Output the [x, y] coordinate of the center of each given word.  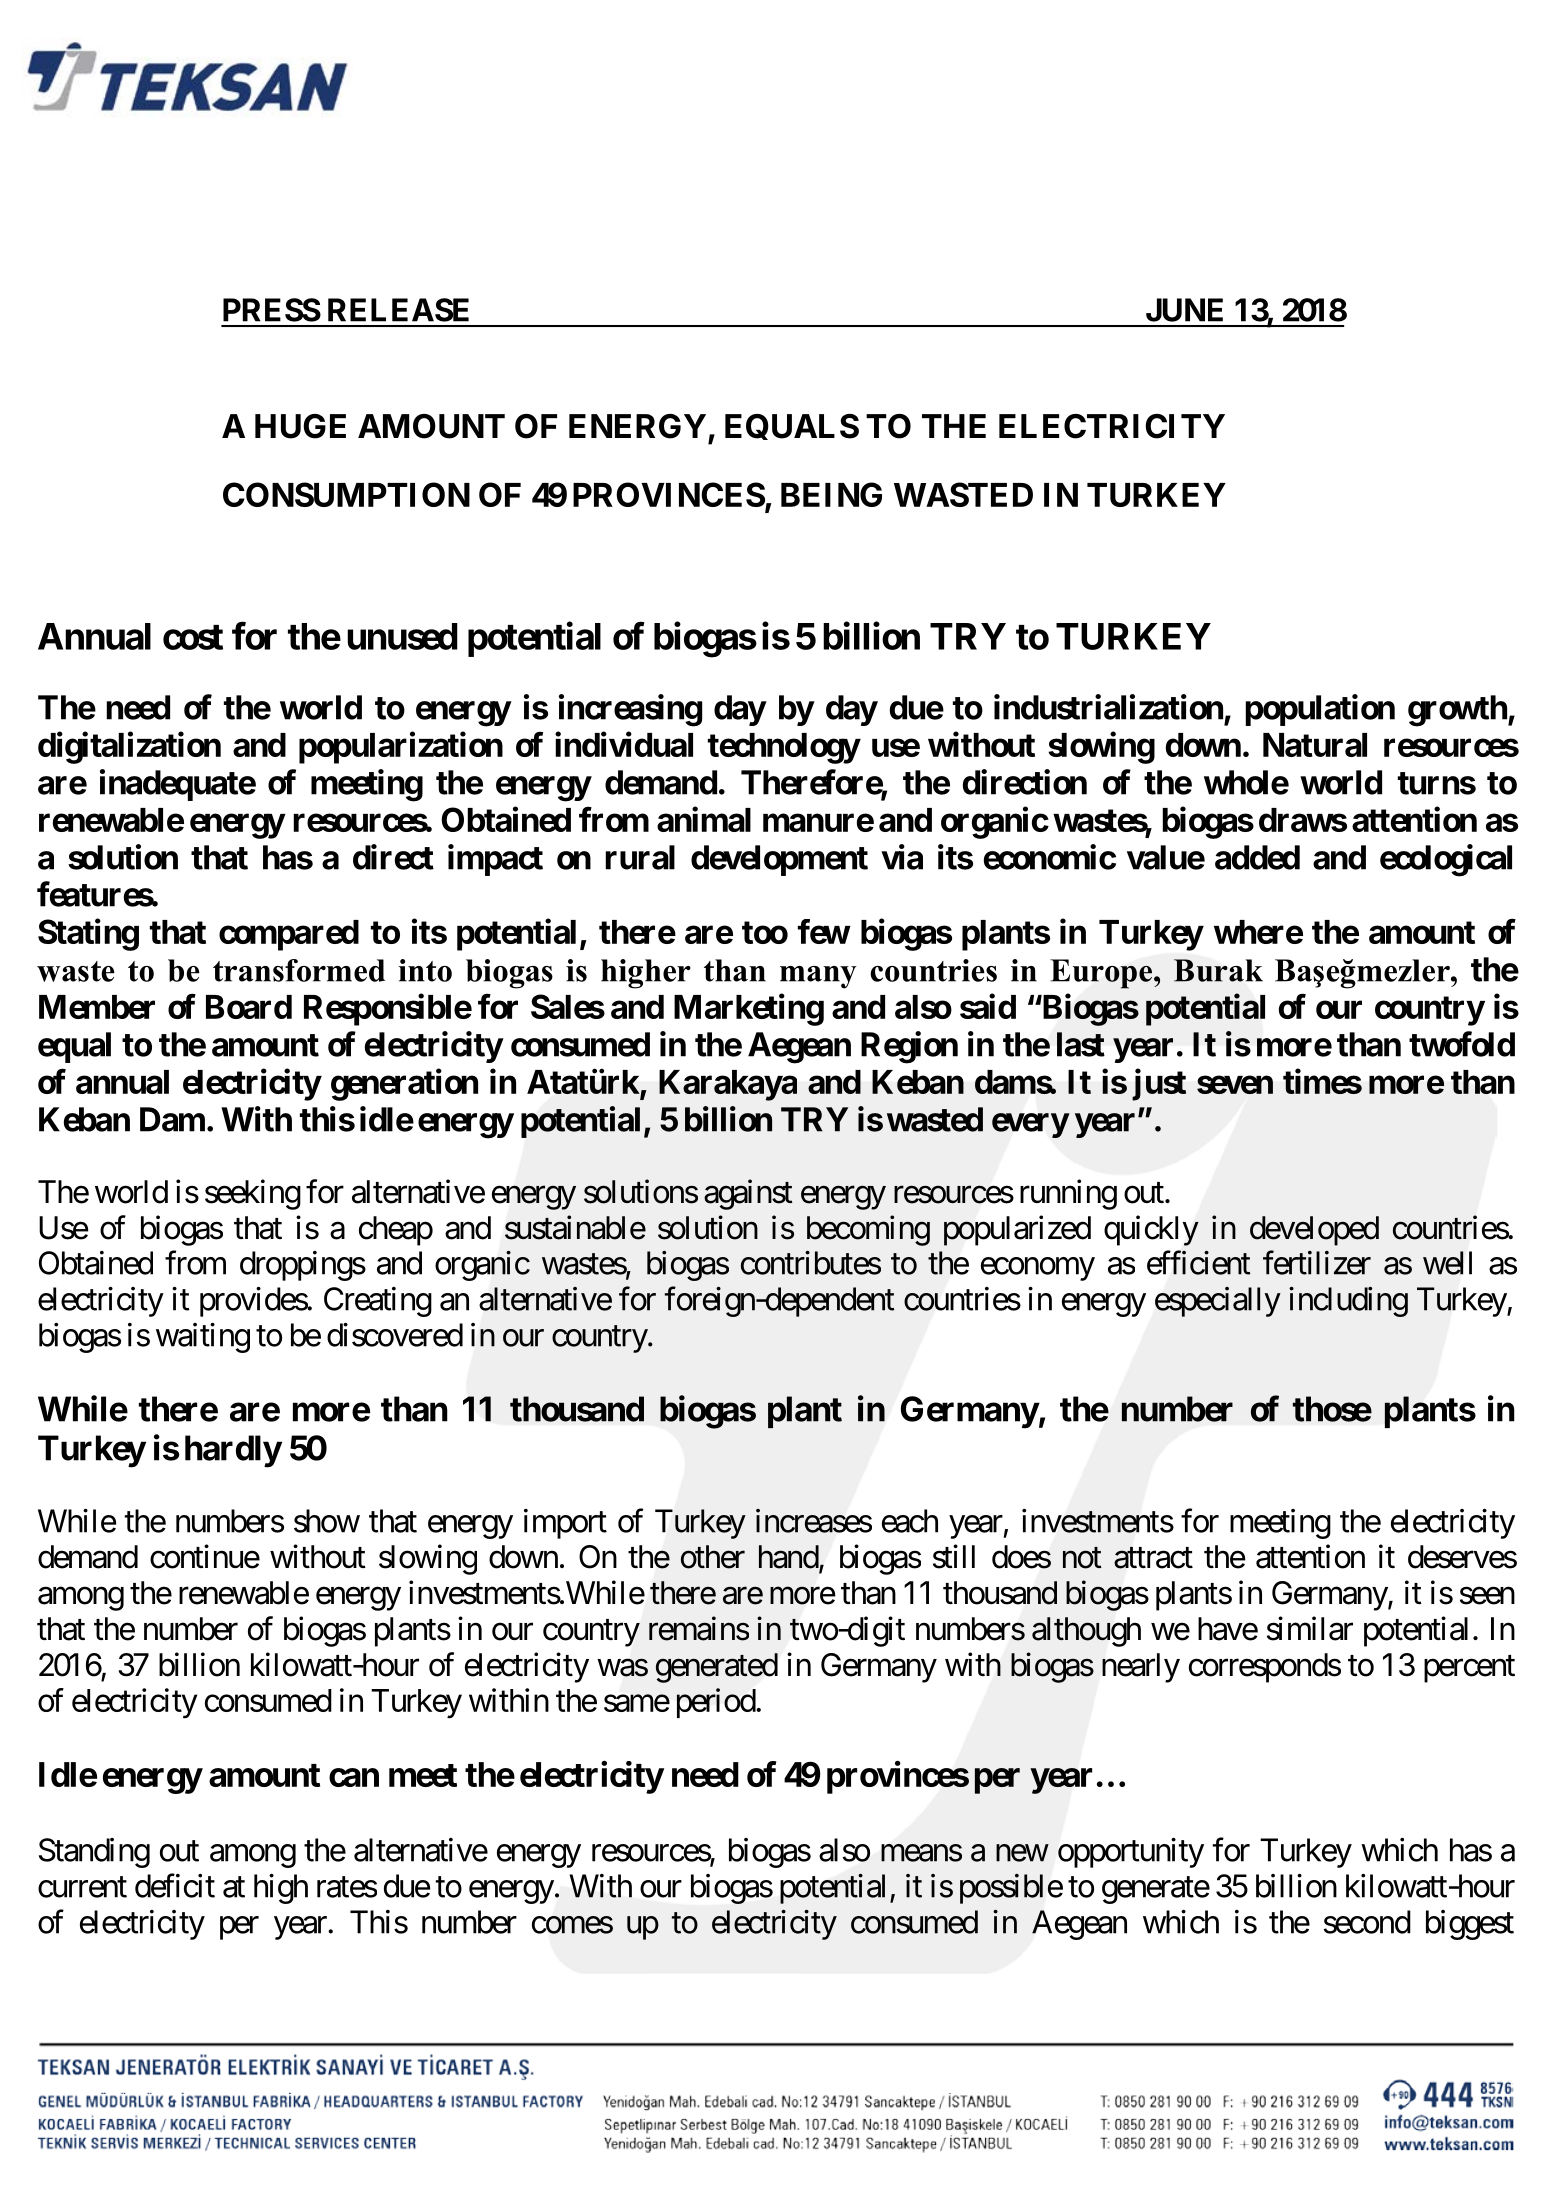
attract [1153, 1558]
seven [1235, 1085]
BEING [831, 494]
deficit [175, 1885]
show [327, 1521]
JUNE [1184, 310]
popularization [401, 748]
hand [789, 1558]
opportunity [1131, 1853]
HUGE [300, 426]
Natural [1315, 745]
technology [784, 748]
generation [404, 1085]
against [748, 1194]
